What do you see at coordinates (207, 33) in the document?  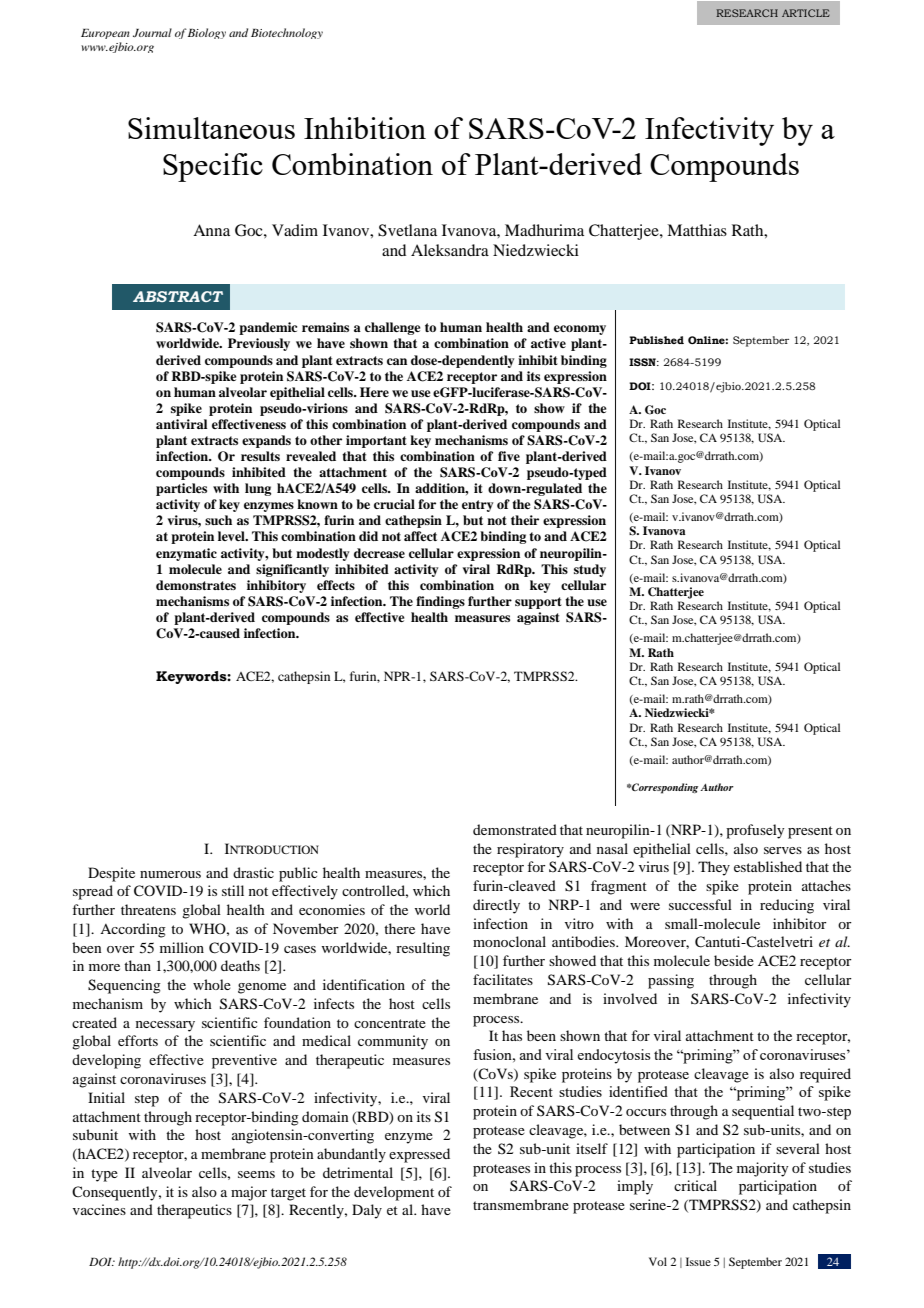 I see `Biology` at bounding box center [207, 33].
